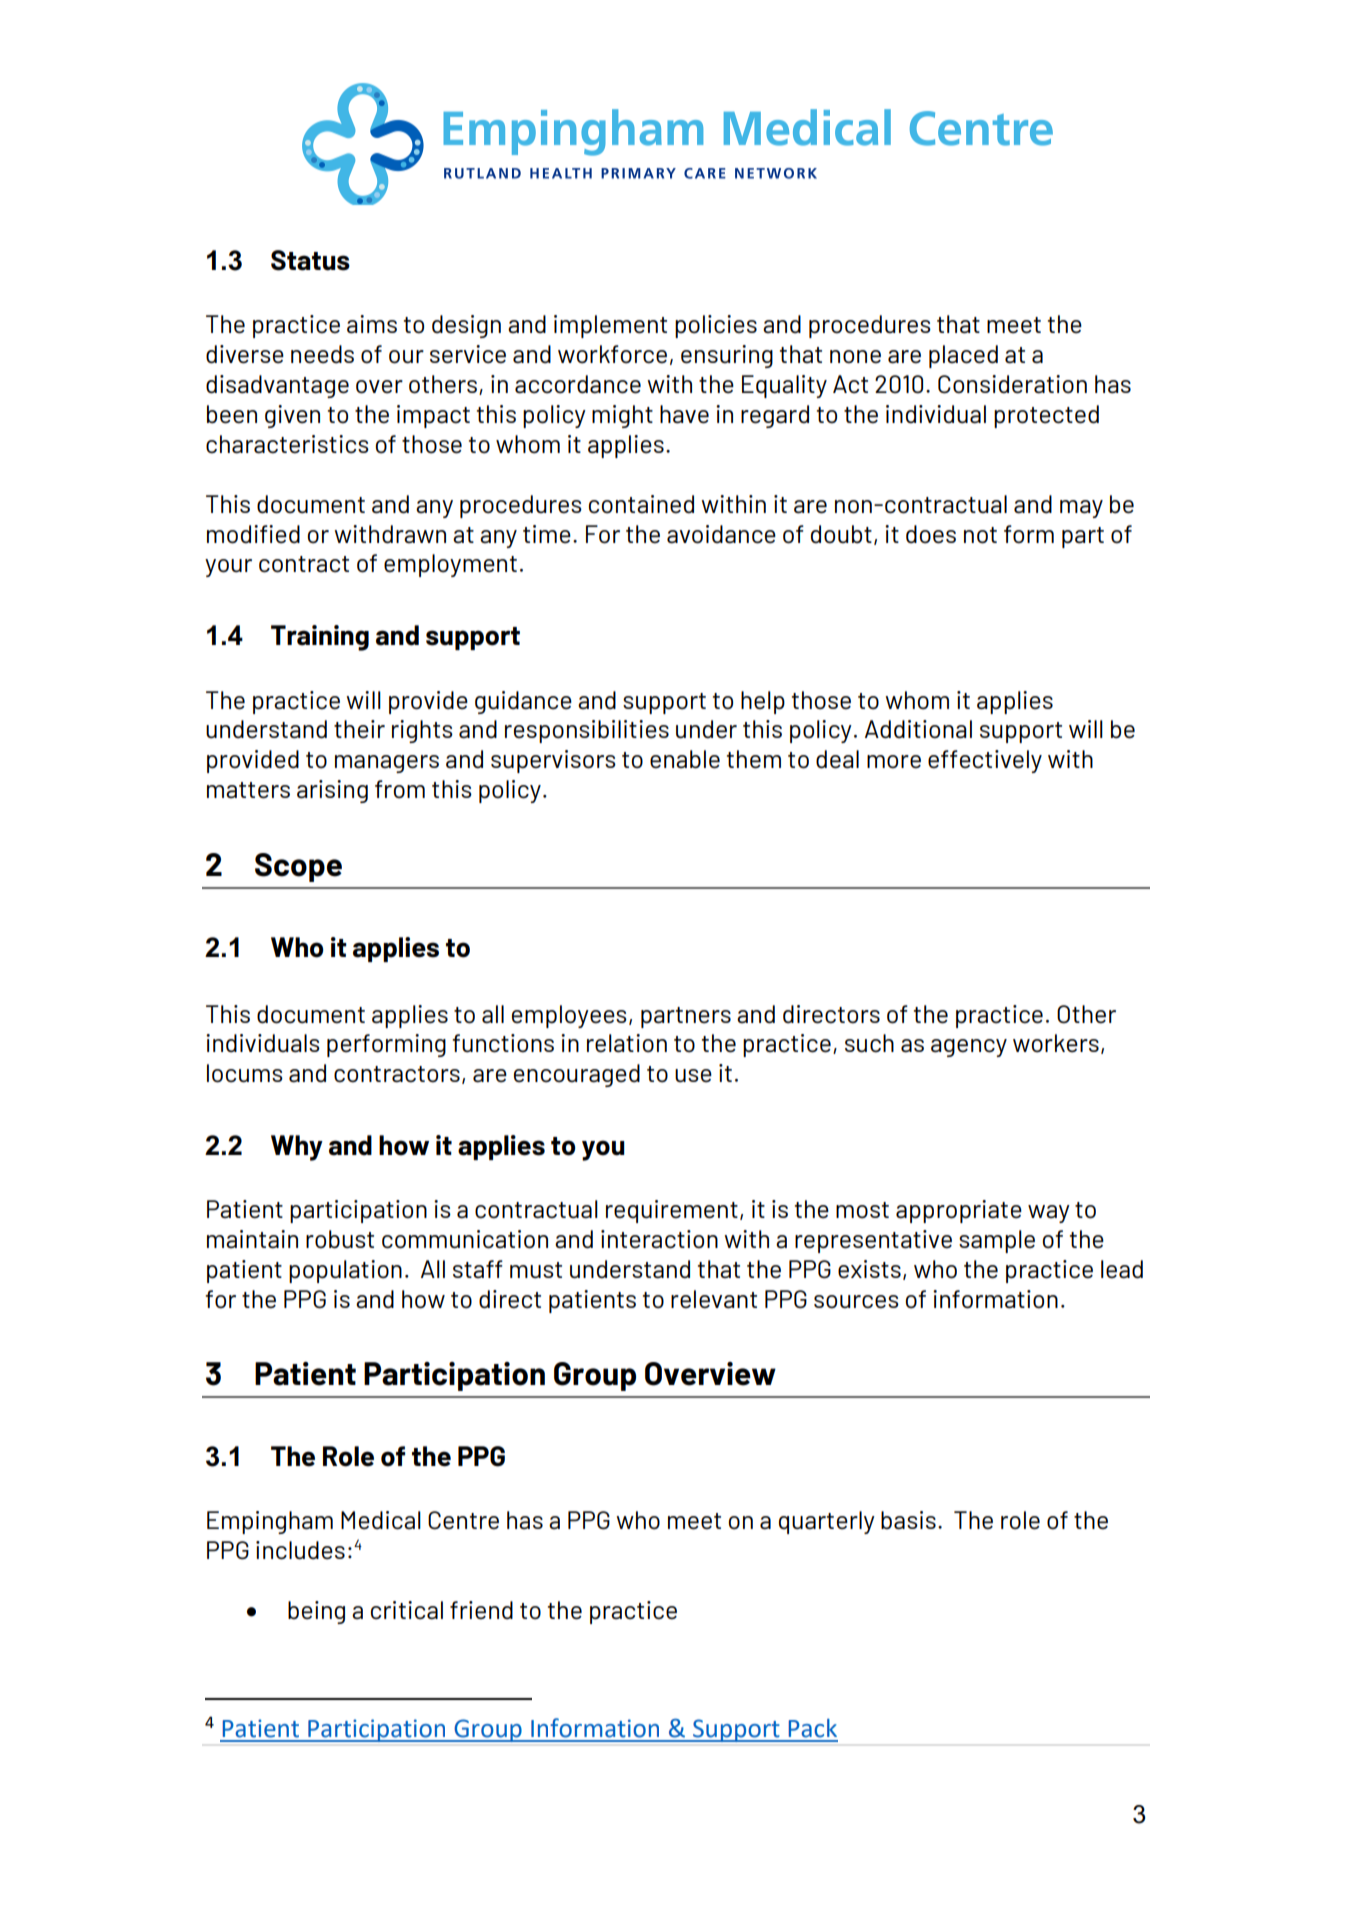 The image size is (1350, 1909). I want to click on aims, so click(372, 324).
